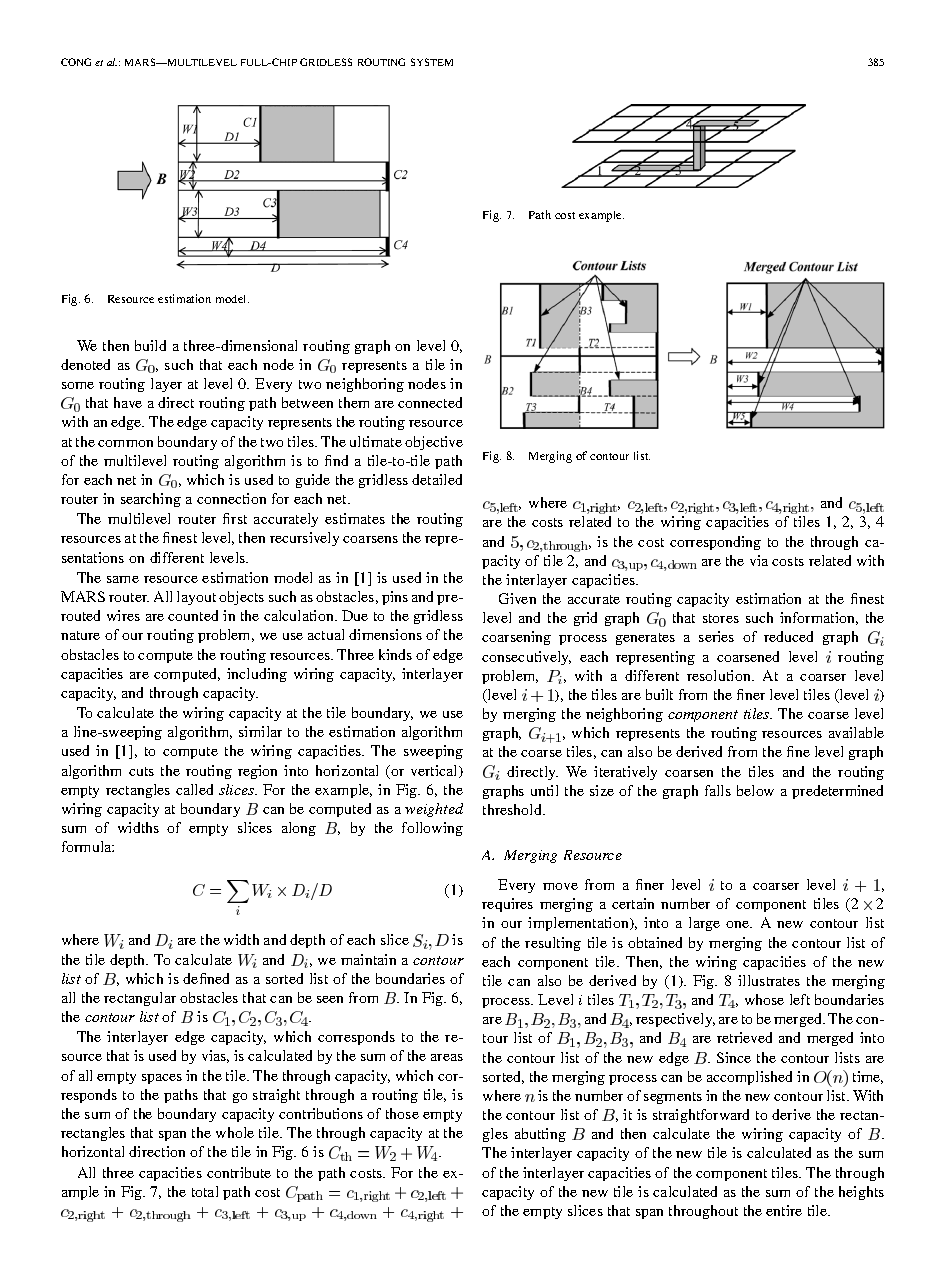 The image size is (952, 1270). What do you see at coordinates (76, 62) in the document?
I see `CONG` at bounding box center [76, 62].
